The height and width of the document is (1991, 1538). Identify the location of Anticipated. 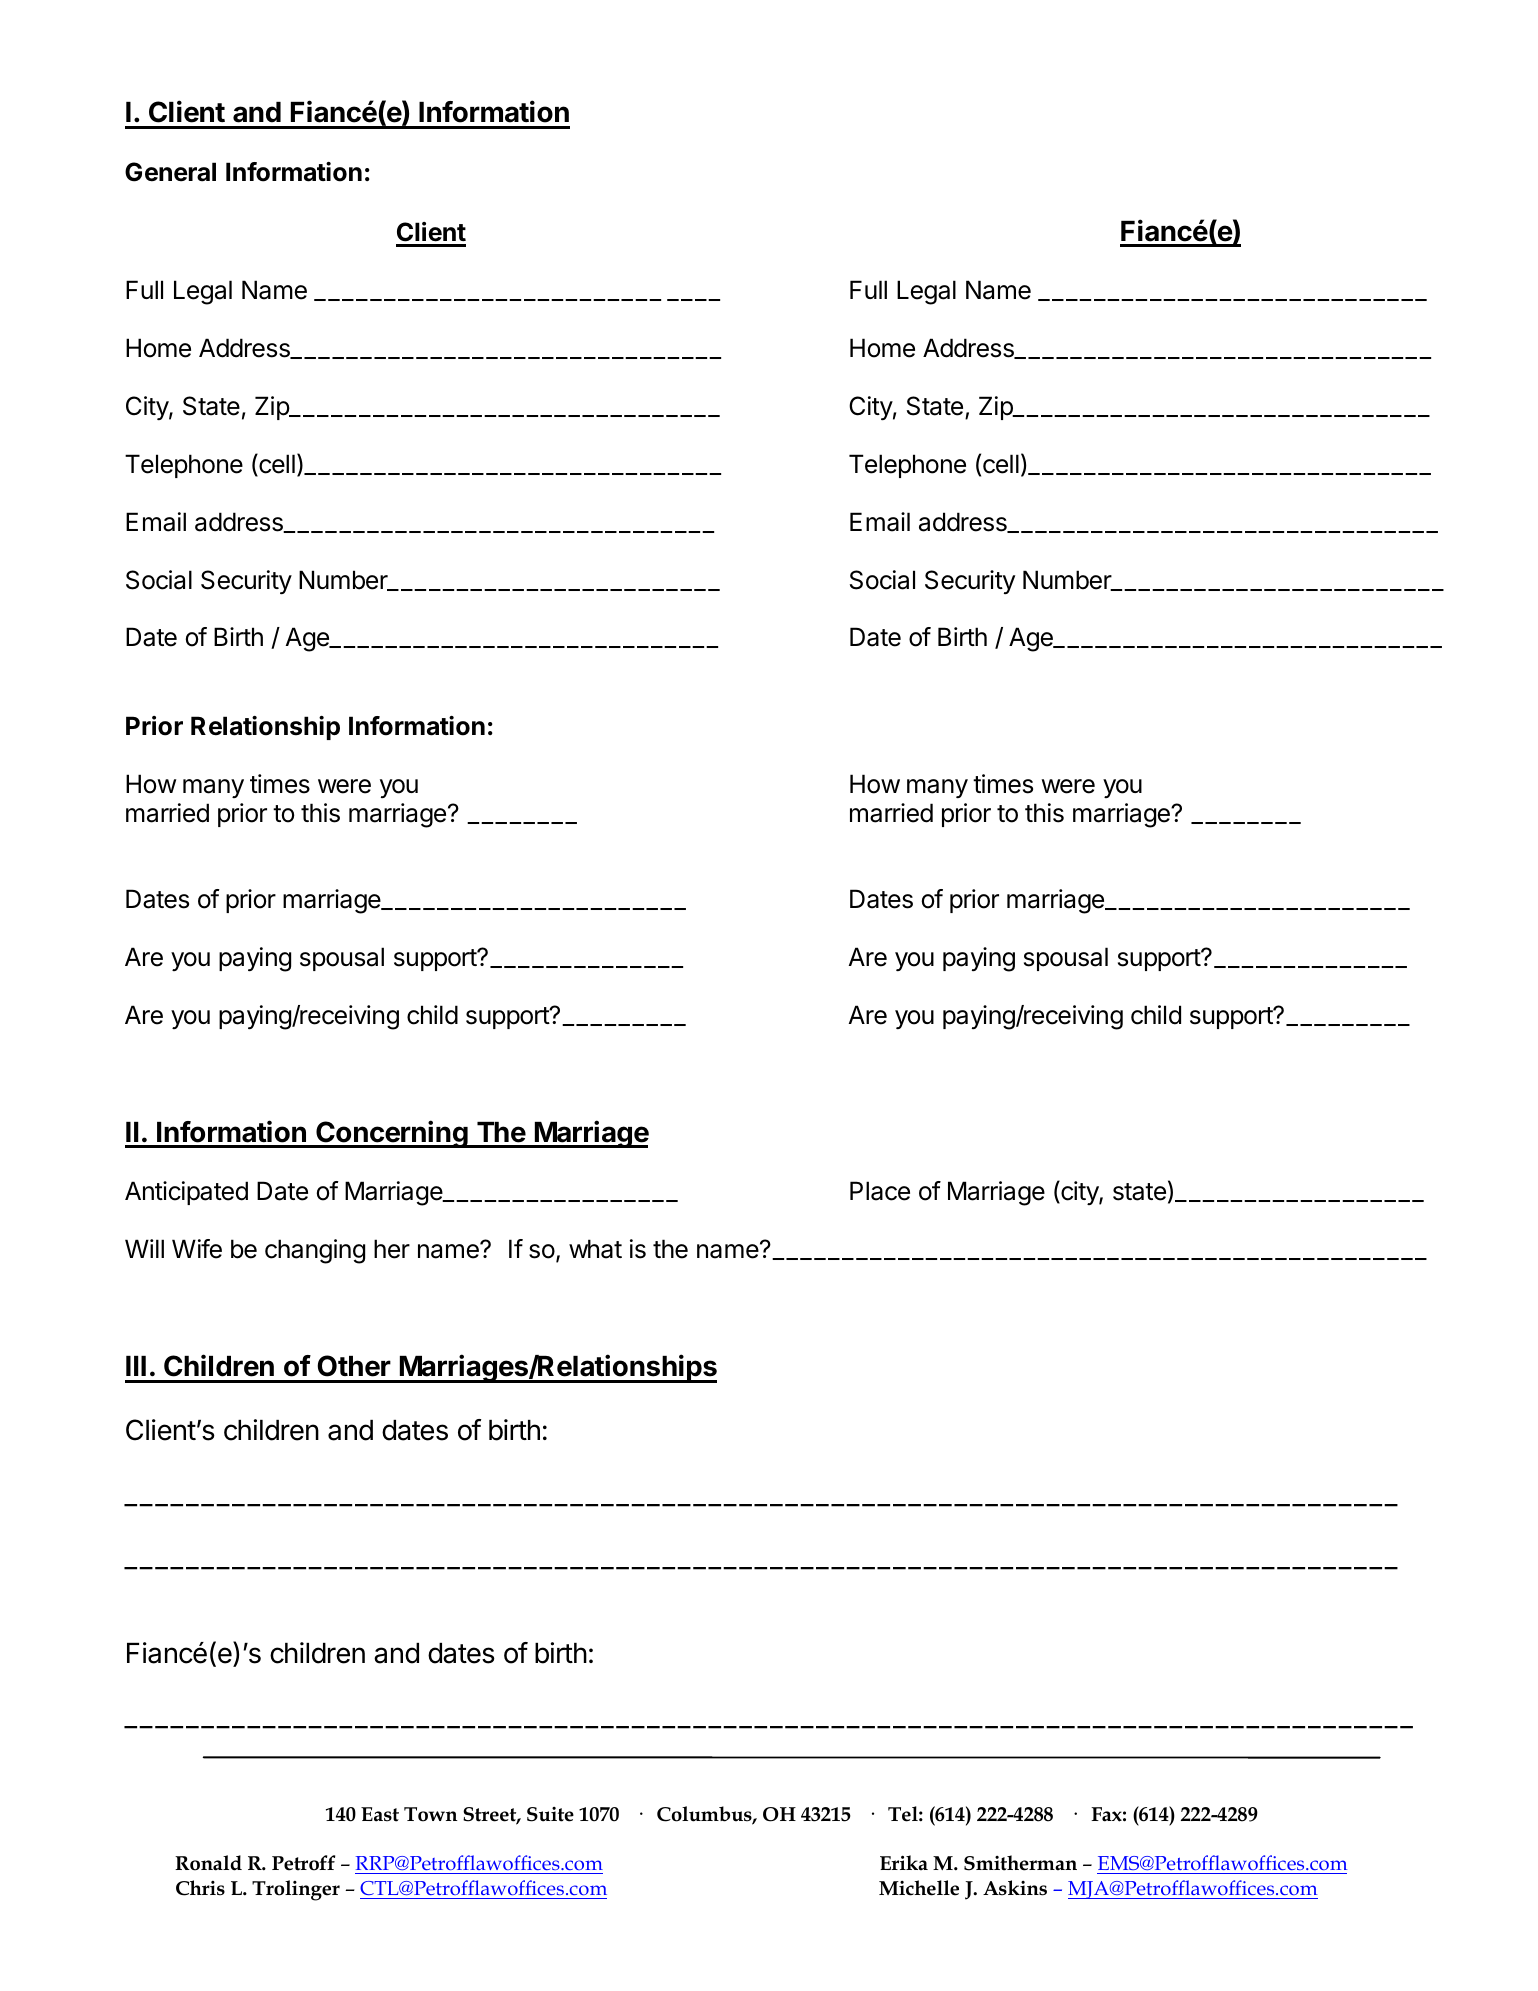
(186, 1193).
